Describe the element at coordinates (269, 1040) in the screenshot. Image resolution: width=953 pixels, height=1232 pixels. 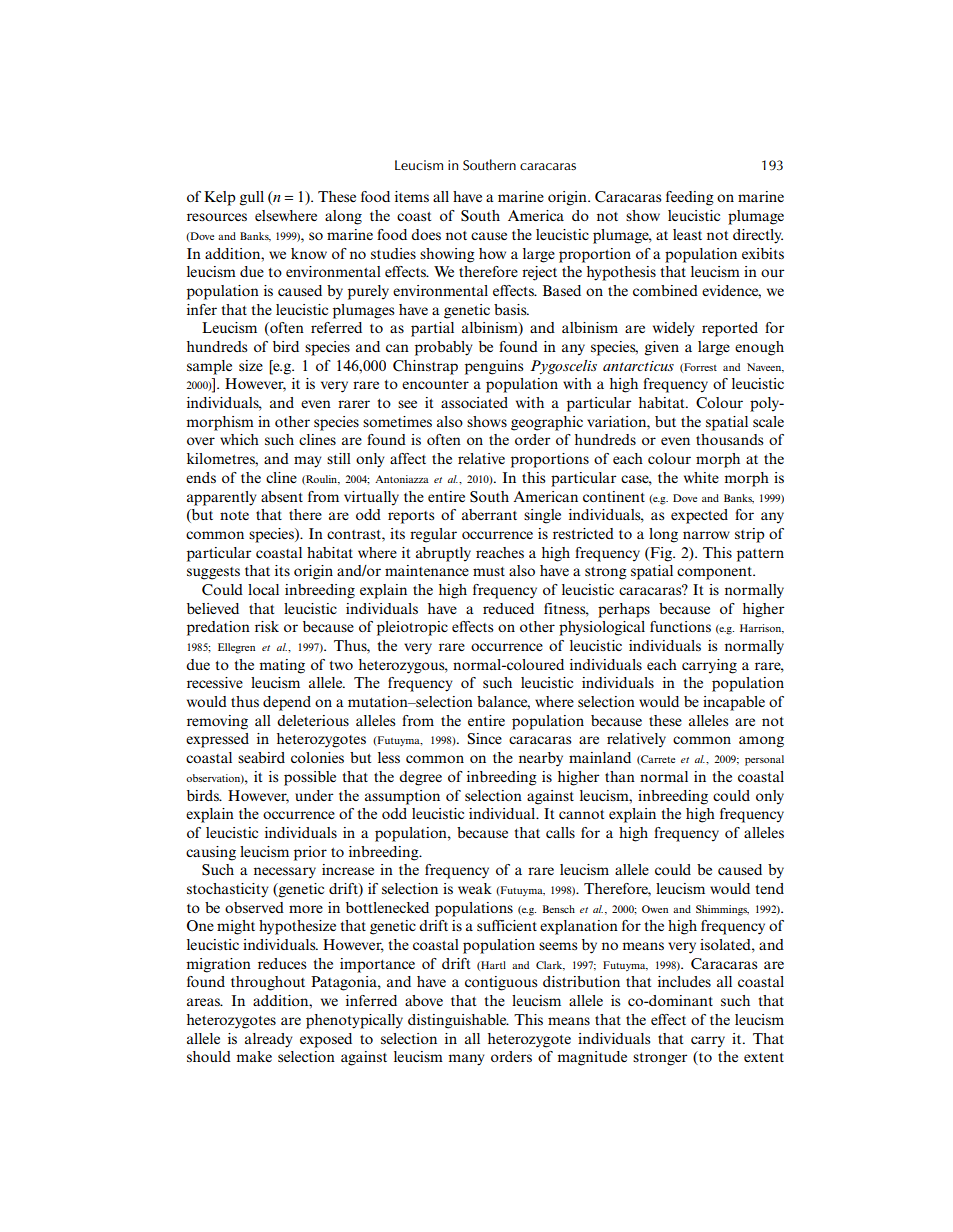
I see `already` at that location.
